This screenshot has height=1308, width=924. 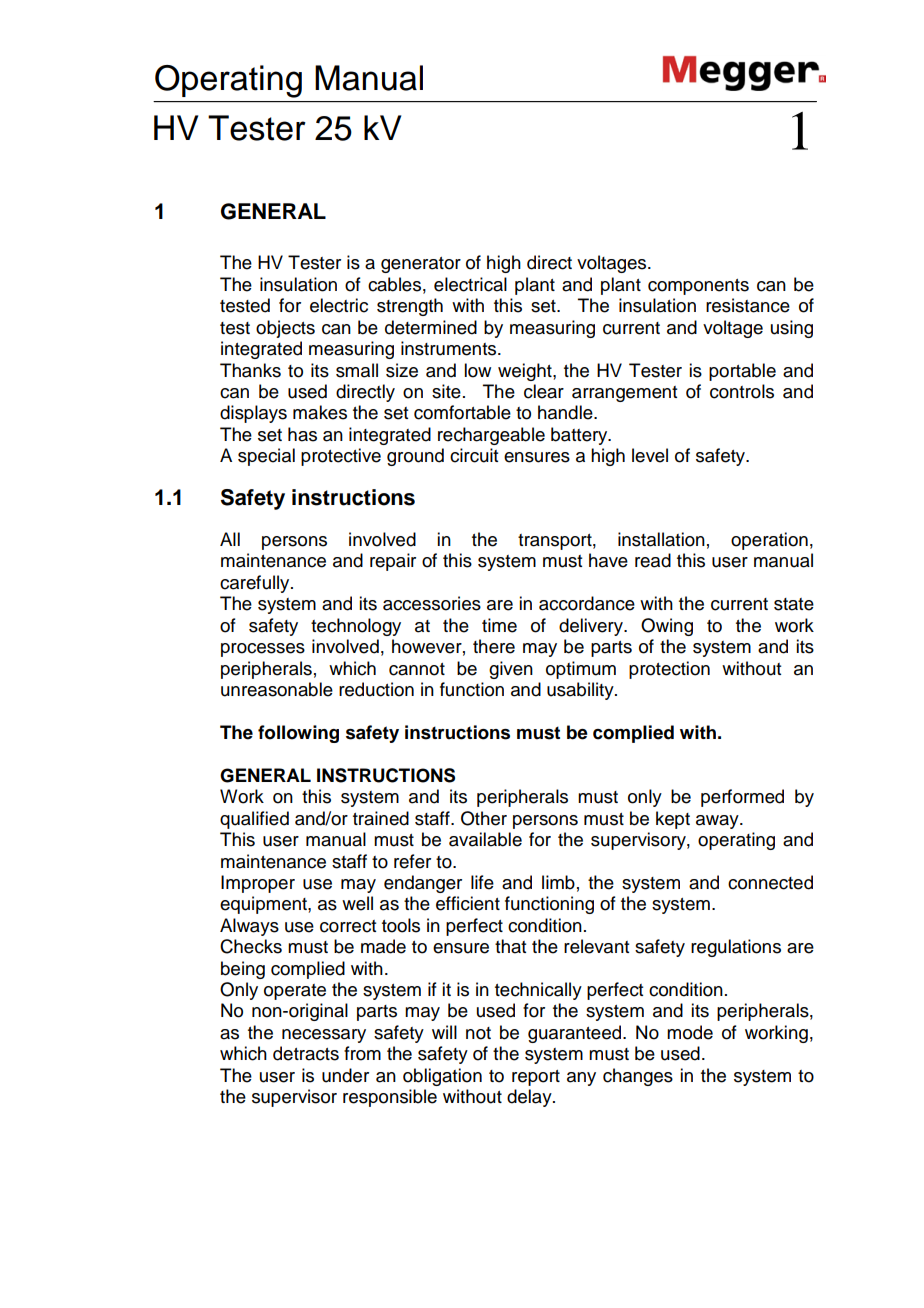 I want to click on objects, so click(x=285, y=329).
